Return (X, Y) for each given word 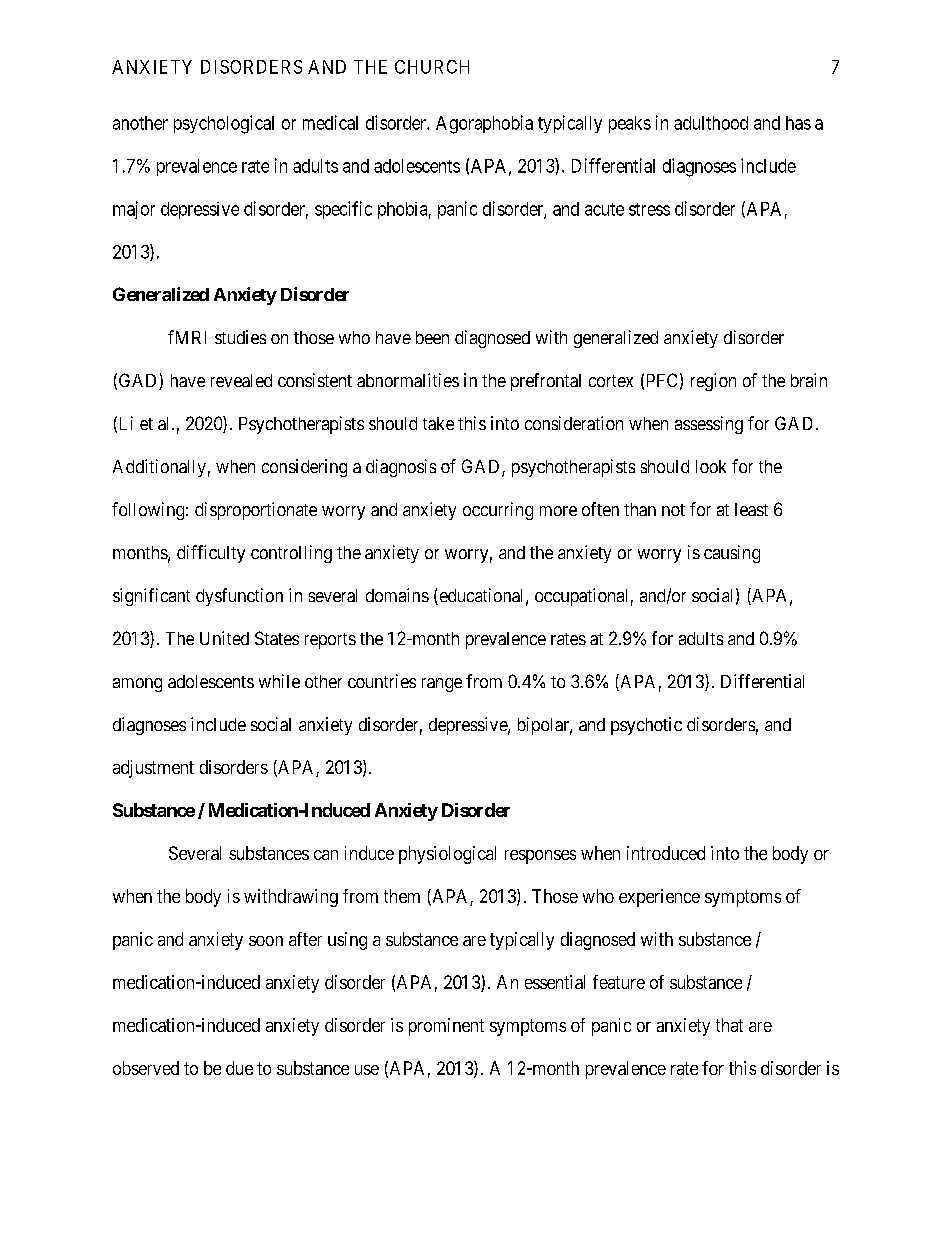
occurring (498, 511)
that (729, 1025)
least (751, 509)
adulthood (711, 123)
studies (240, 337)
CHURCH (432, 67)
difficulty (211, 554)
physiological (447, 855)
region (713, 382)
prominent (446, 1027)
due (239, 1068)
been (432, 337)
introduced (666, 853)
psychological (224, 124)
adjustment (153, 769)
